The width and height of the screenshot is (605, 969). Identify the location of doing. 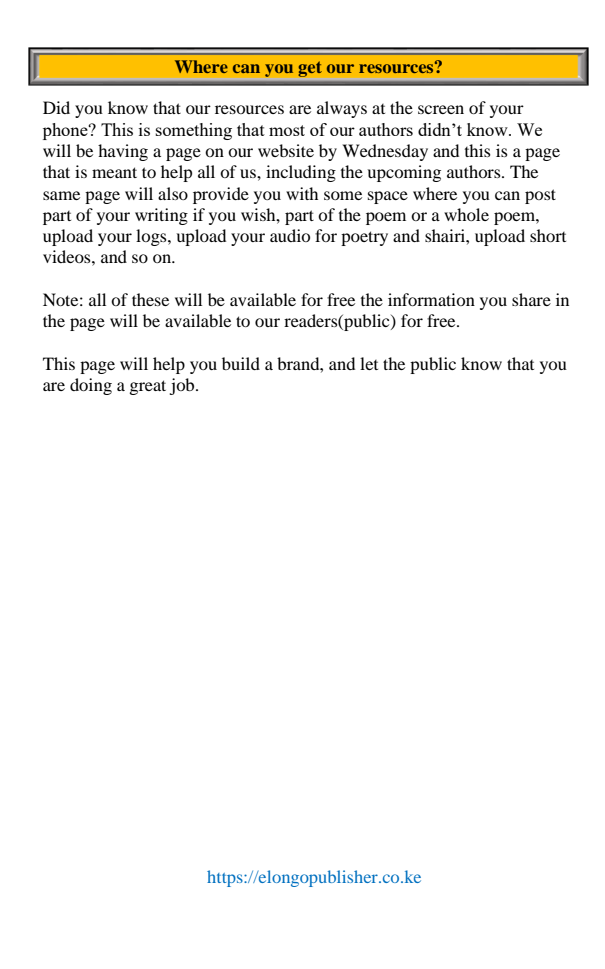
(91, 386).
